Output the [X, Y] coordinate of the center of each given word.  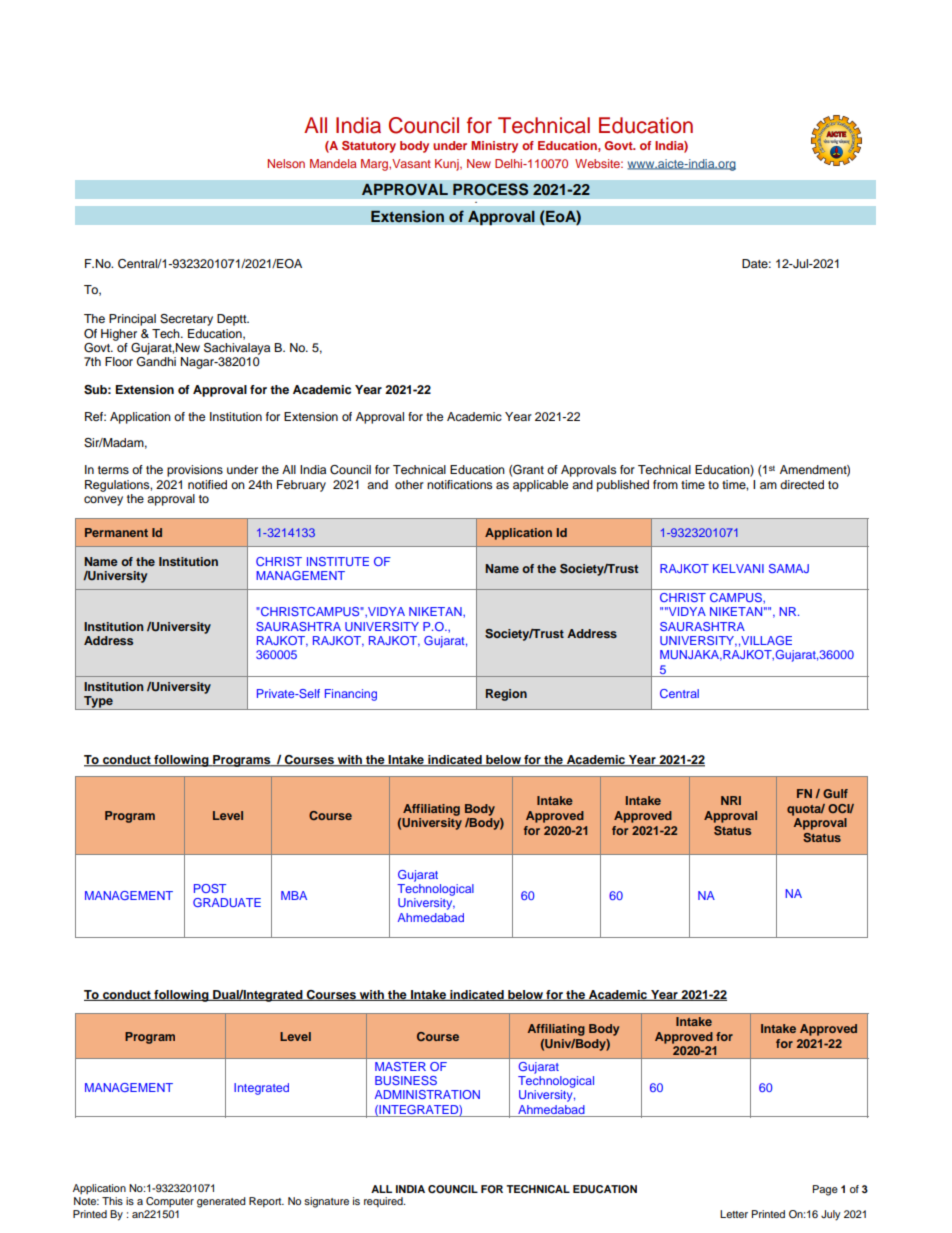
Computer [170, 1202]
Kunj [448, 165]
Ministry [494, 147]
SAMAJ [789, 568]
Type [98, 703]
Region [506, 695]
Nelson [286, 163]
